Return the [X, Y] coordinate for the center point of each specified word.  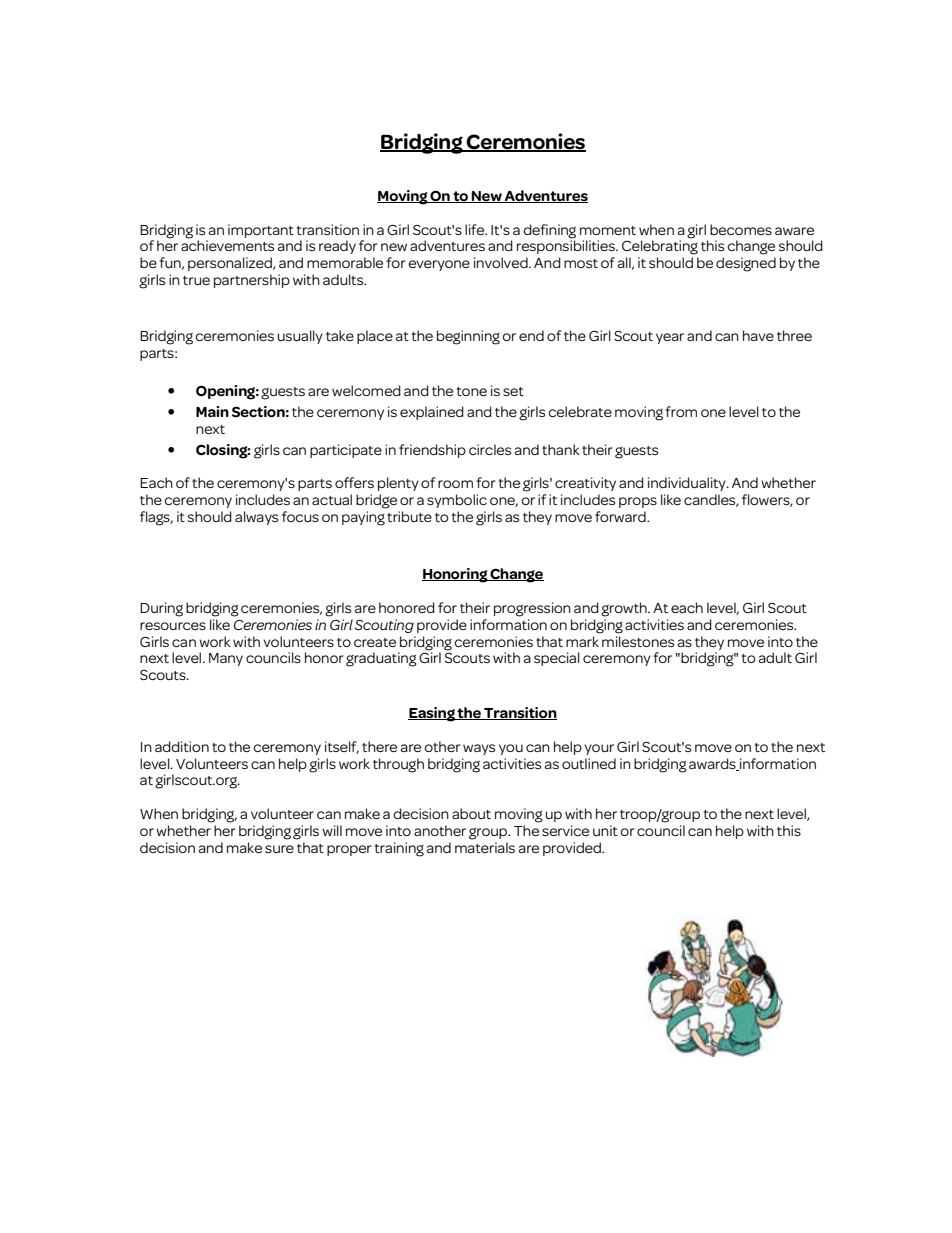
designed [746, 264]
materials [485, 847]
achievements [227, 244]
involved [502, 262]
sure [279, 849]
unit [605, 830]
